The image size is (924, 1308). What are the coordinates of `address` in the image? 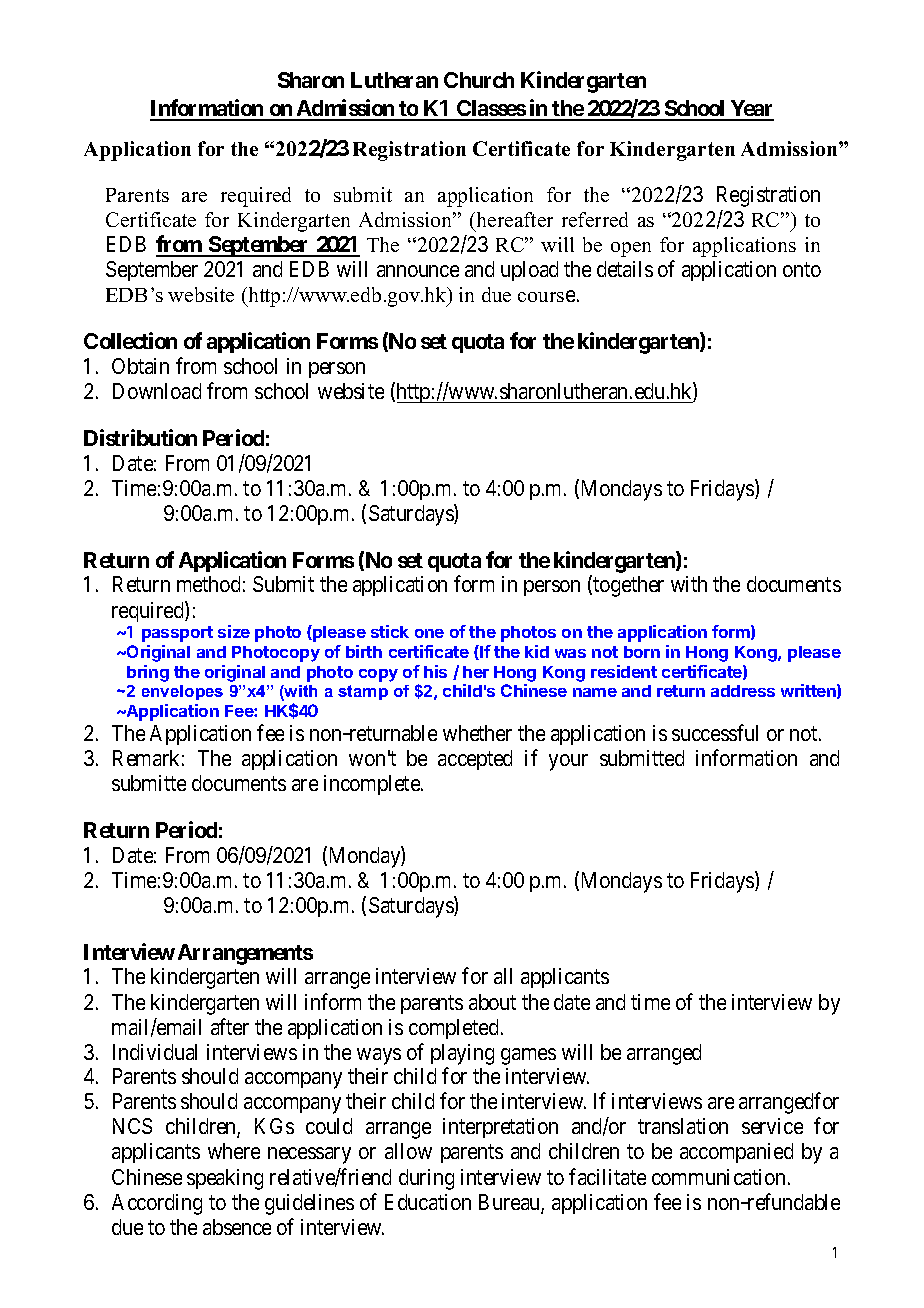 It's located at (743, 691).
